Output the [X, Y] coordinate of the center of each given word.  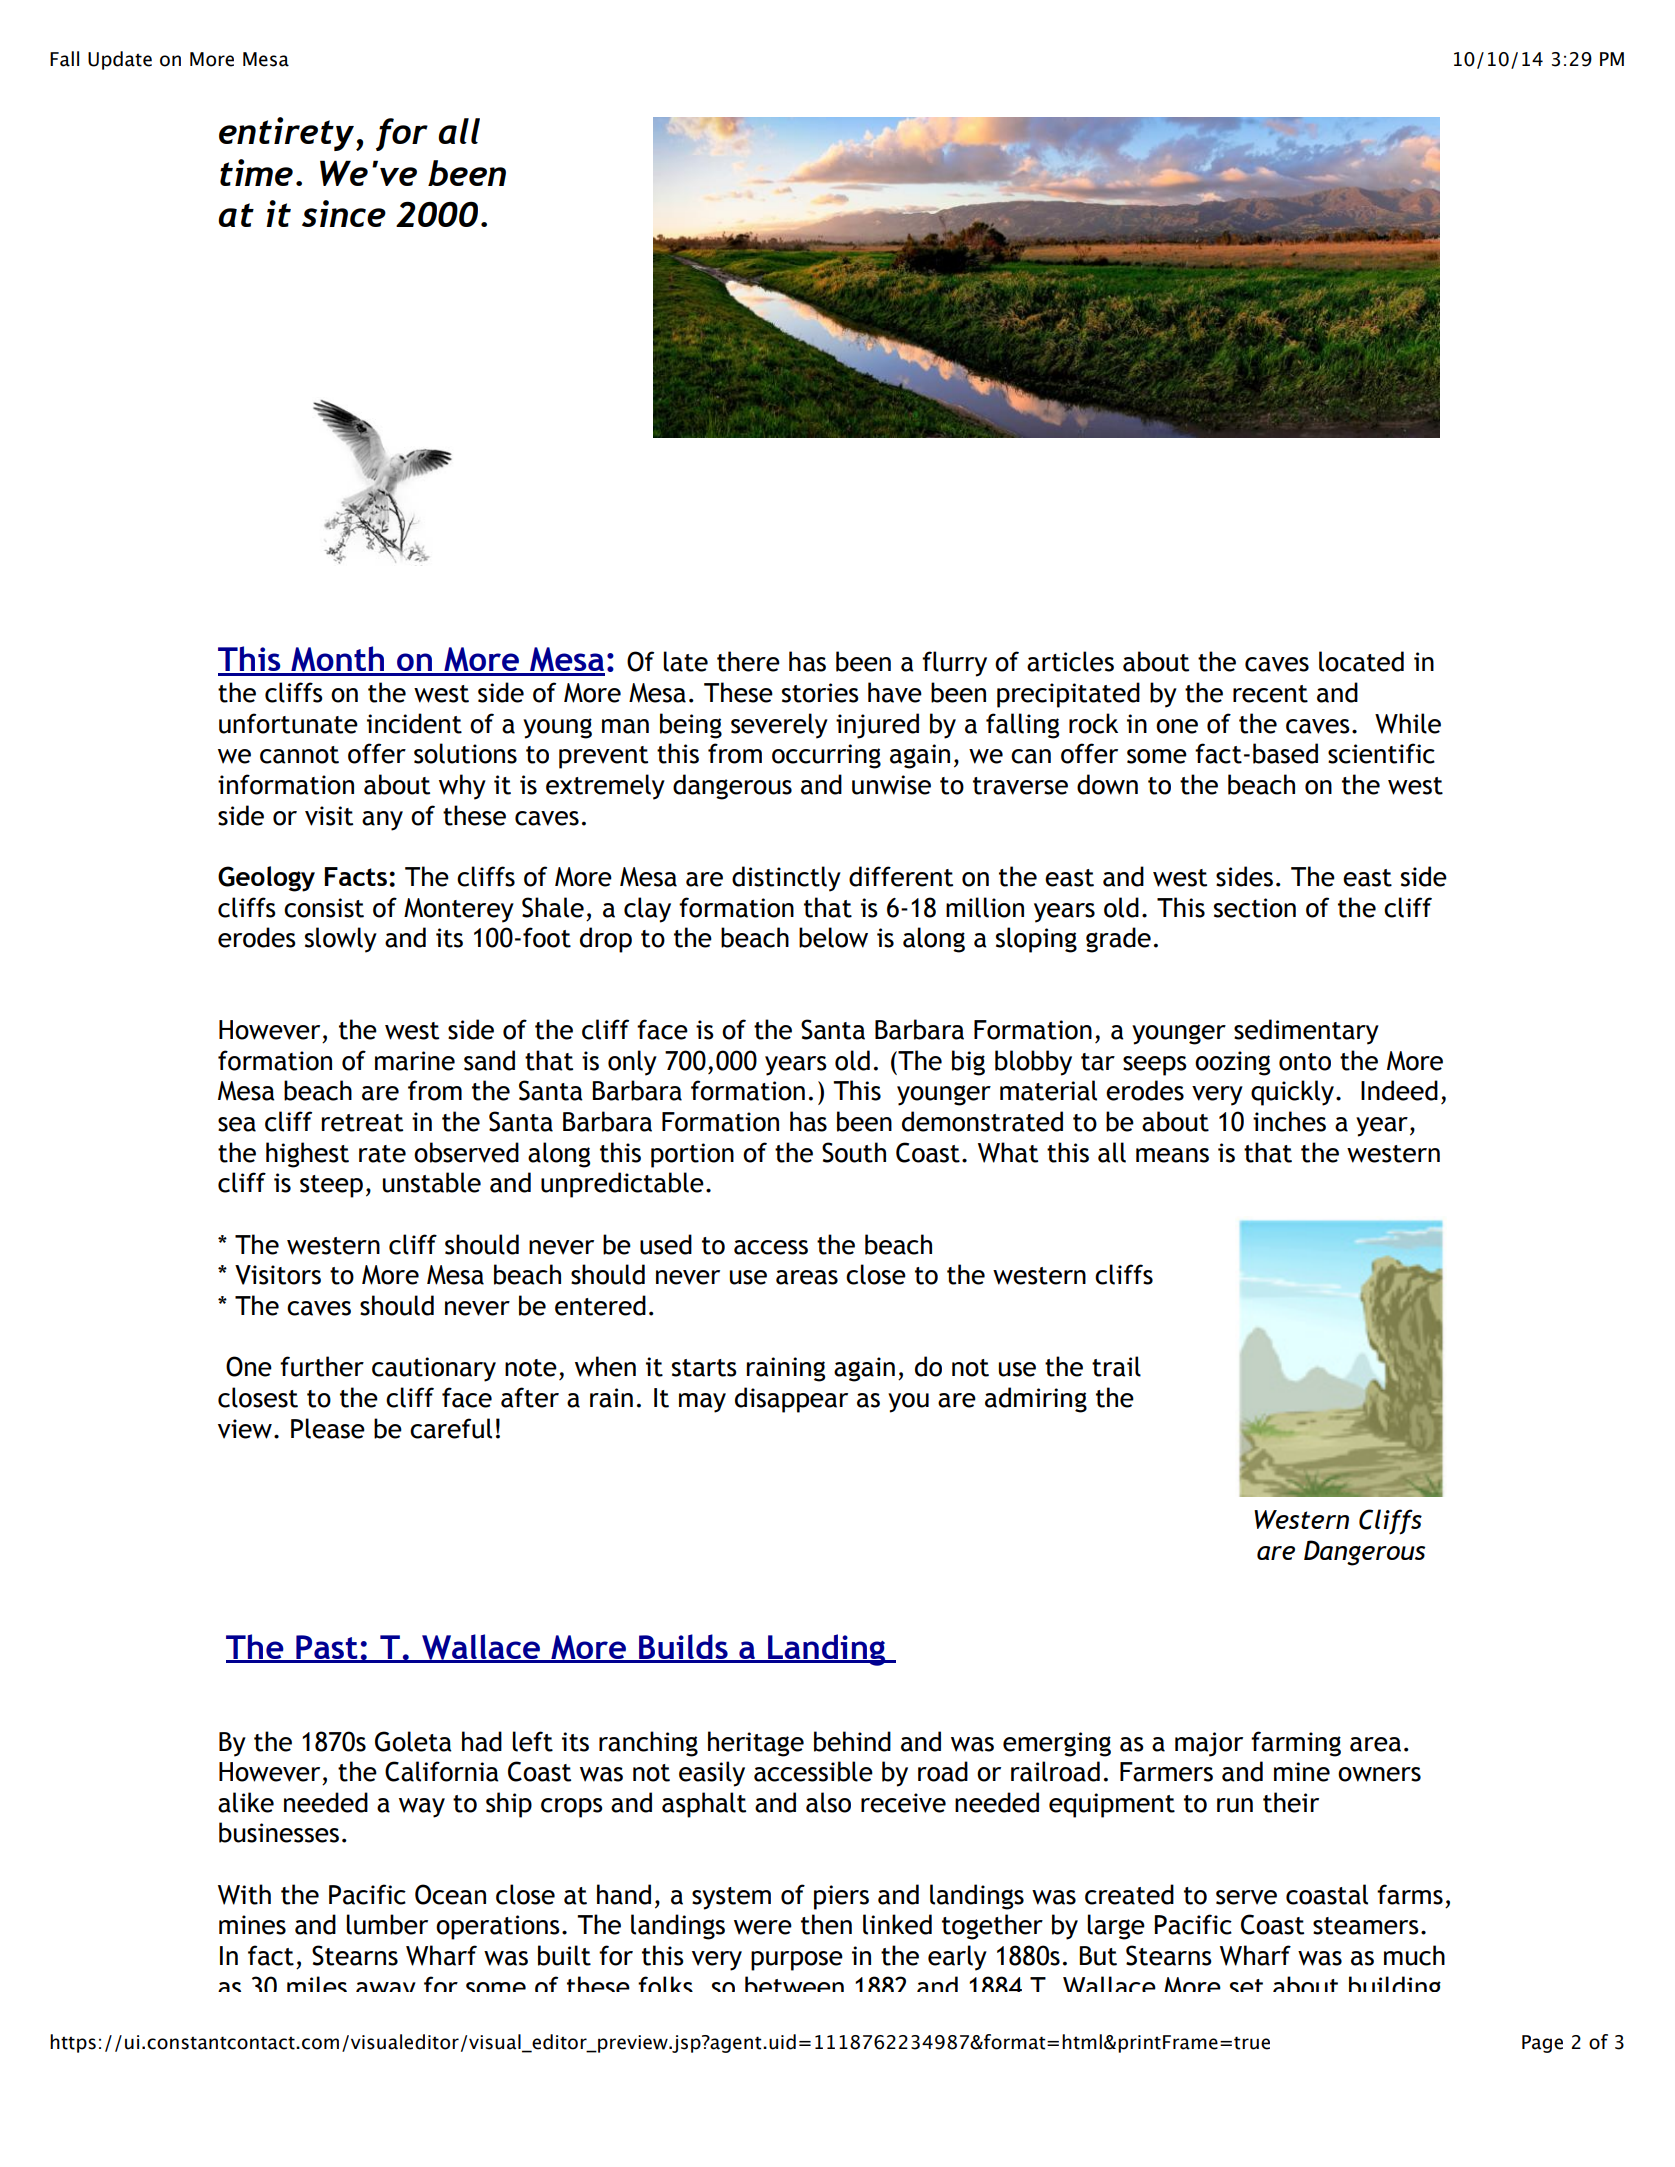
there [748, 661]
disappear [791, 1400]
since [344, 213]
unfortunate [288, 723]
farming [1296, 1744]
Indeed [1399, 1090]
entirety [288, 134]
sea [237, 1124]
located [1361, 661]
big [968, 1063]
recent [1270, 694]
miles [317, 1984]
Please [328, 1428]
